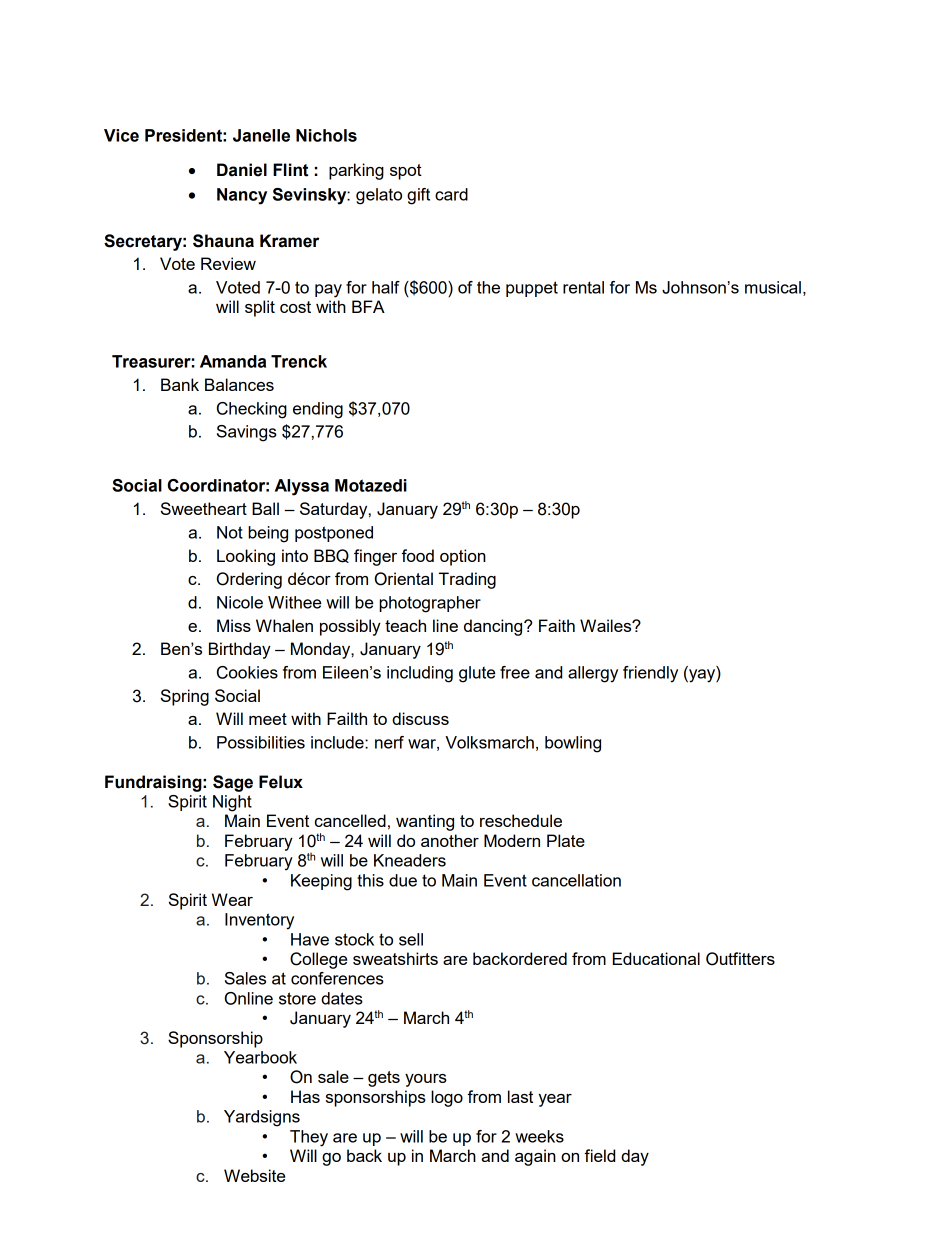  I want to click on option, so click(463, 557).
